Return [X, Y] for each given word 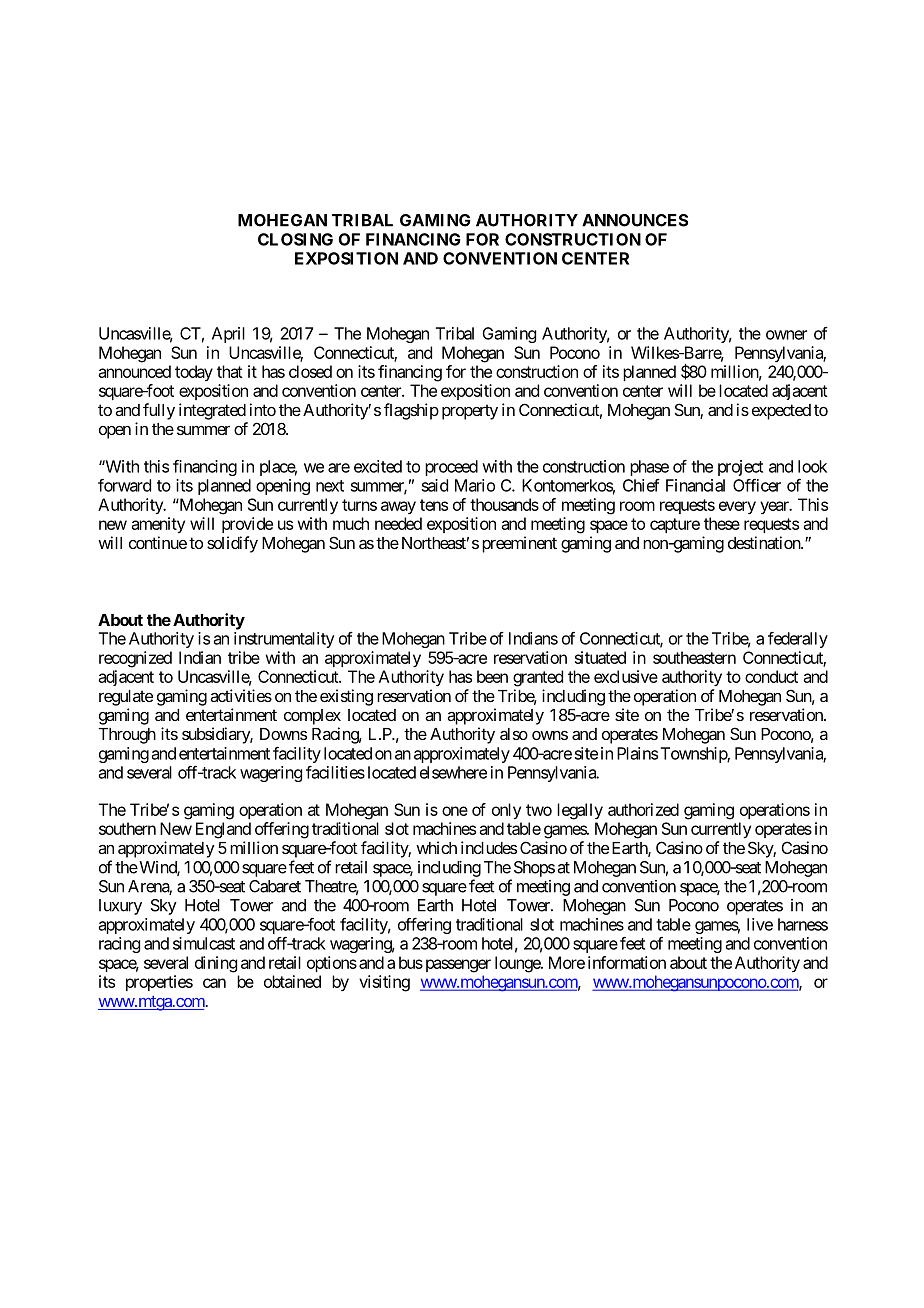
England [223, 830]
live [760, 924]
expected [781, 412]
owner [786, 335]
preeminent [519, 544]
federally [798, 640]
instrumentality [284, 640]
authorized [643, 809]
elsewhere [453, 772]
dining [216, 964]
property [470, 412]
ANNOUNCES [635, 220]
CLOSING [295, 239]
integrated [212, 411]
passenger [456, 966]
